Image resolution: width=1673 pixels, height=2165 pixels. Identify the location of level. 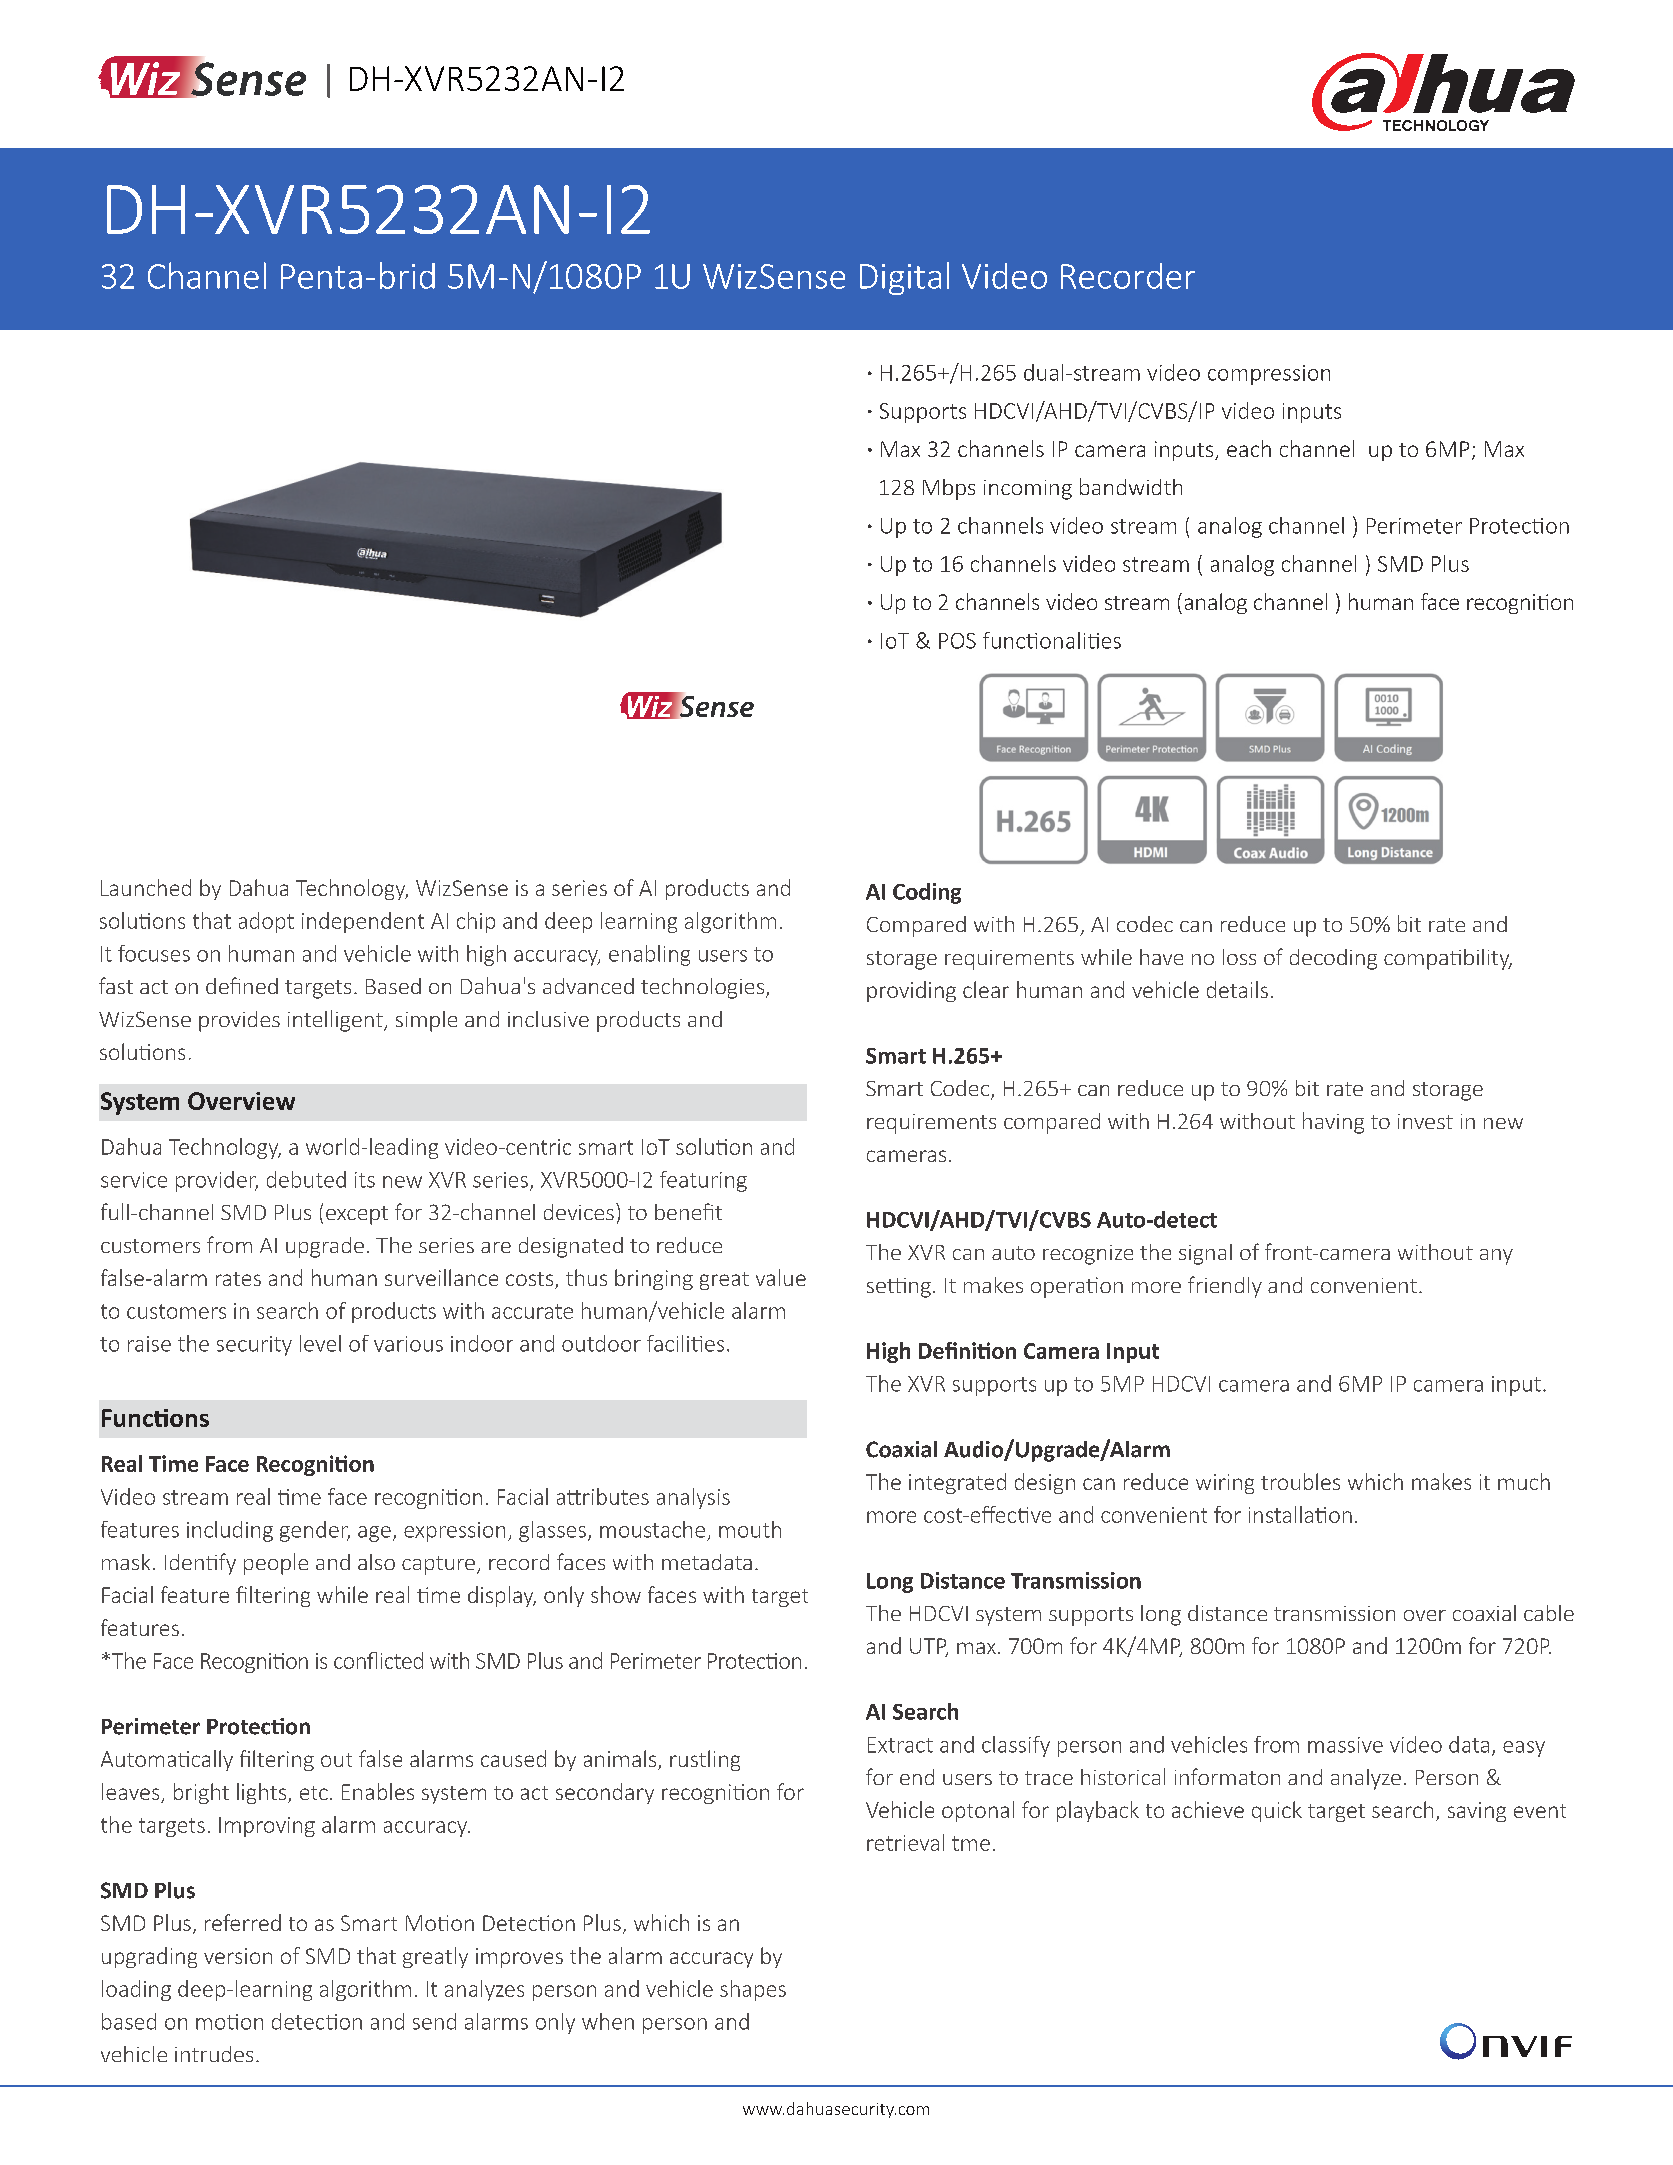
(320, 1343).
